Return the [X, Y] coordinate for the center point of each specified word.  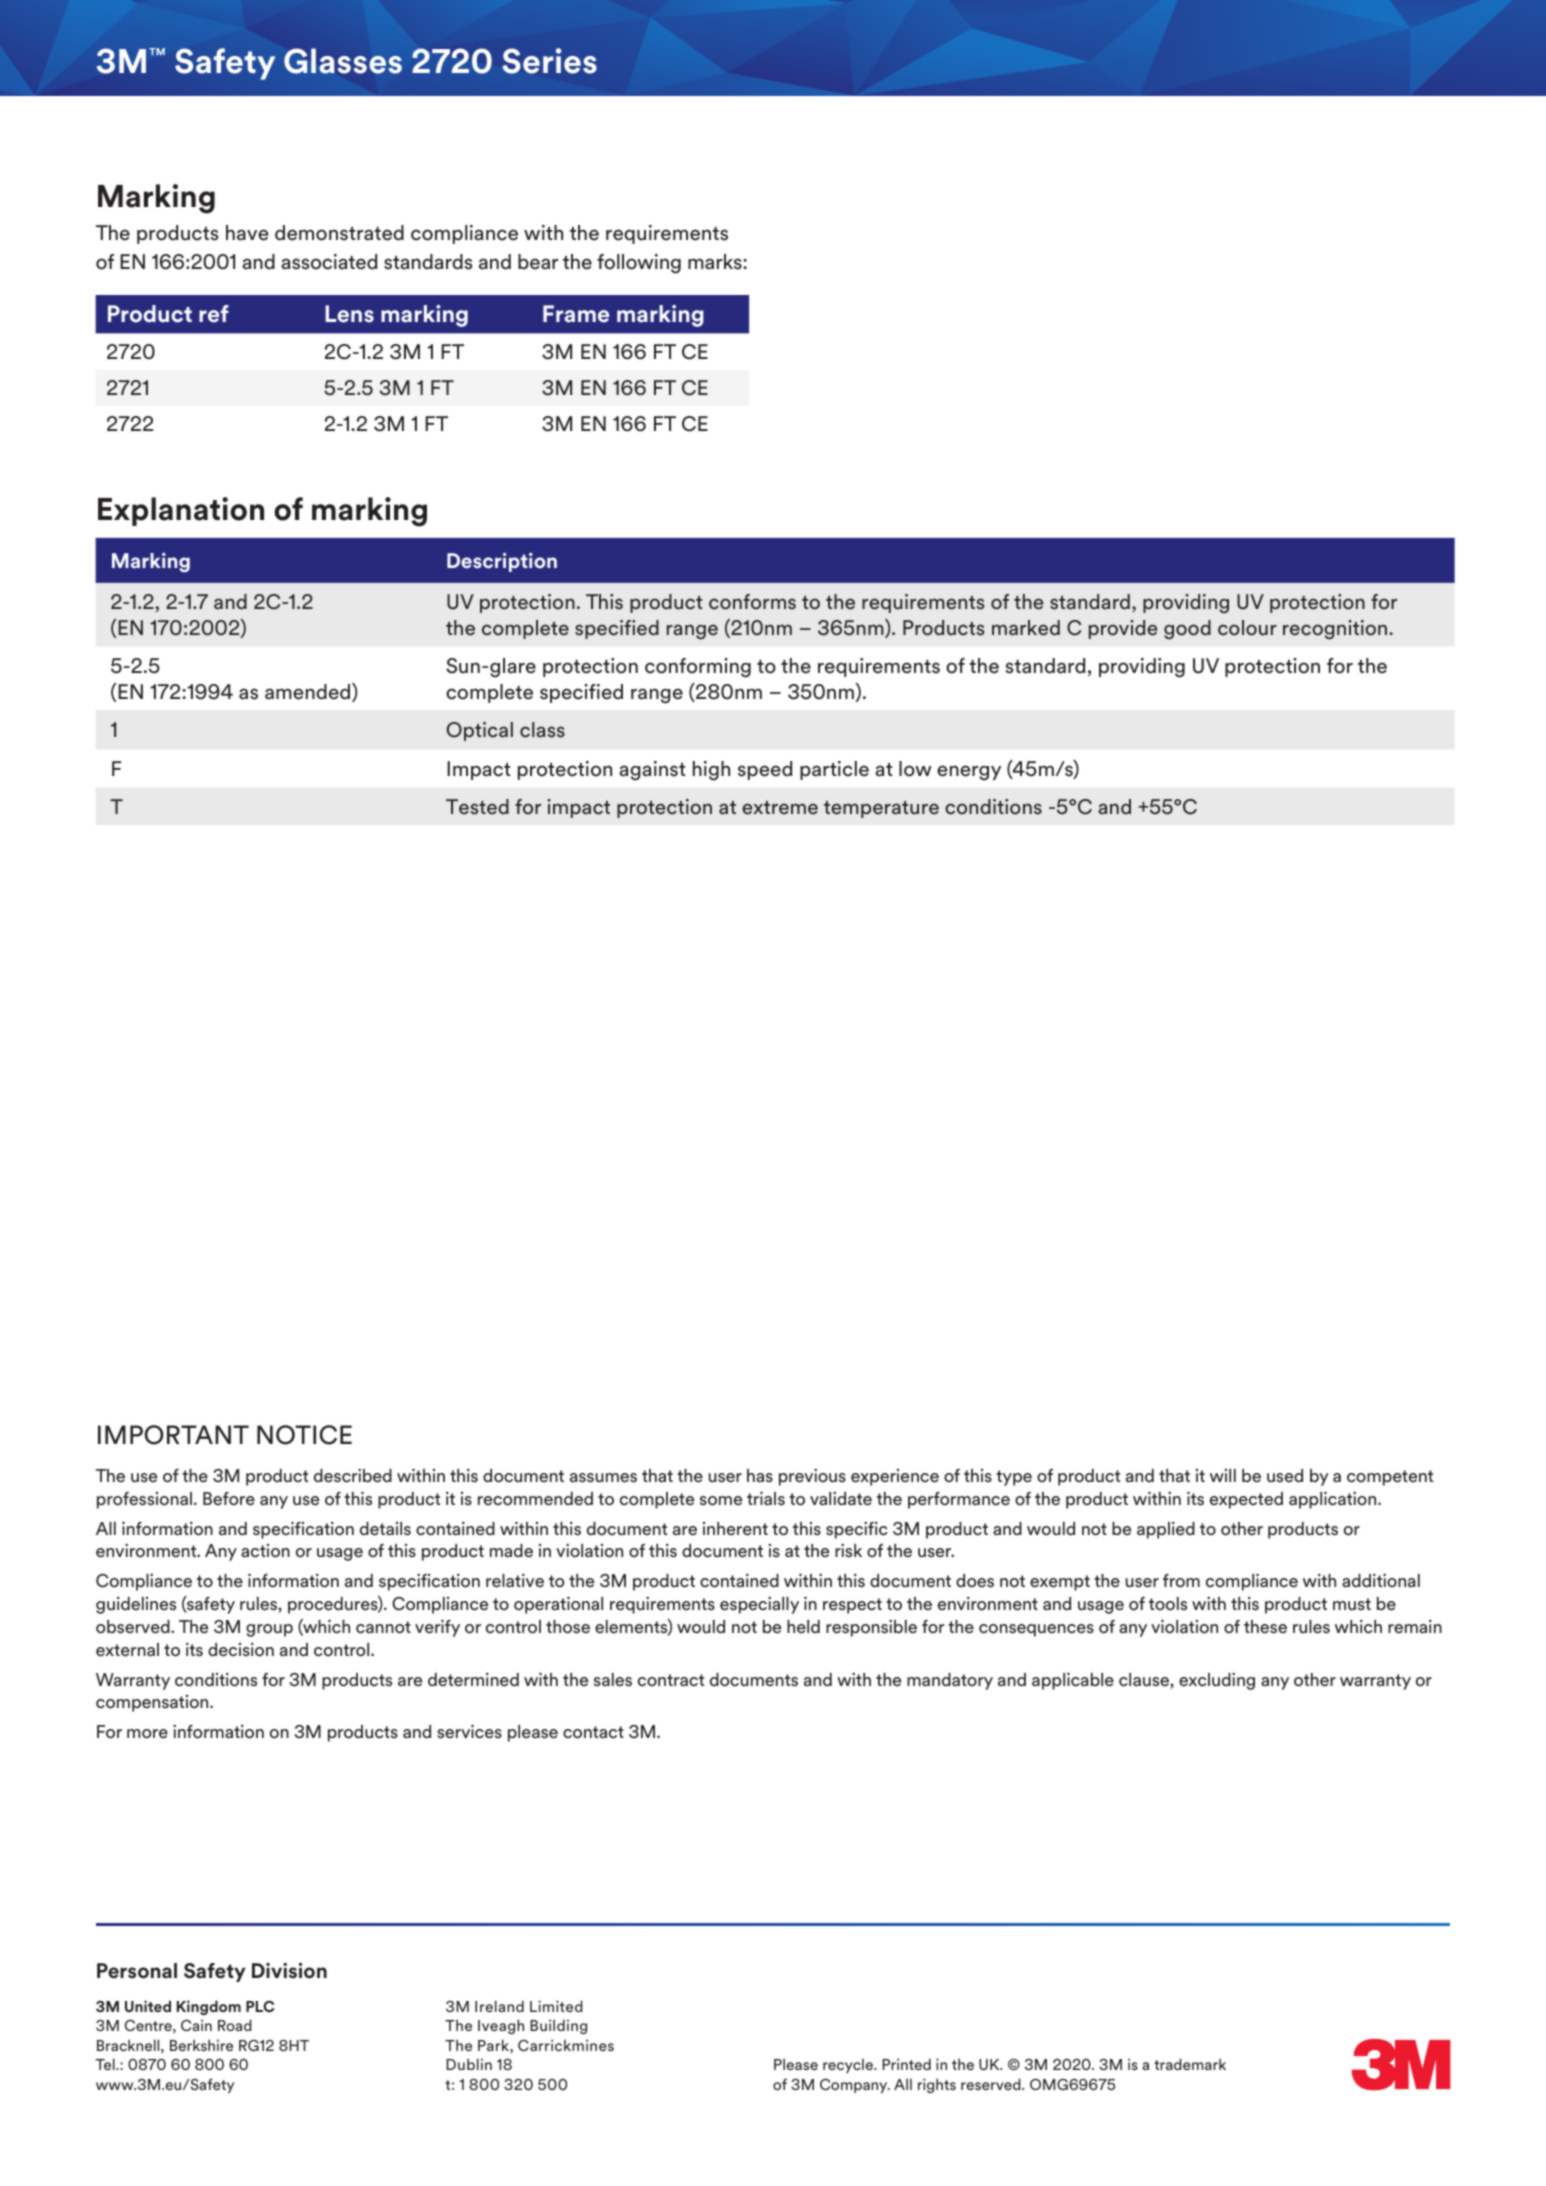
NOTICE [304, 1435]
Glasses [343, 61]
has [760, 1476]
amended [309, 692]
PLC [260, 2006]
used [1285, 1476]
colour [1247, 628]
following [639, 264]
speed [765, 770]
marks [716, 262]
